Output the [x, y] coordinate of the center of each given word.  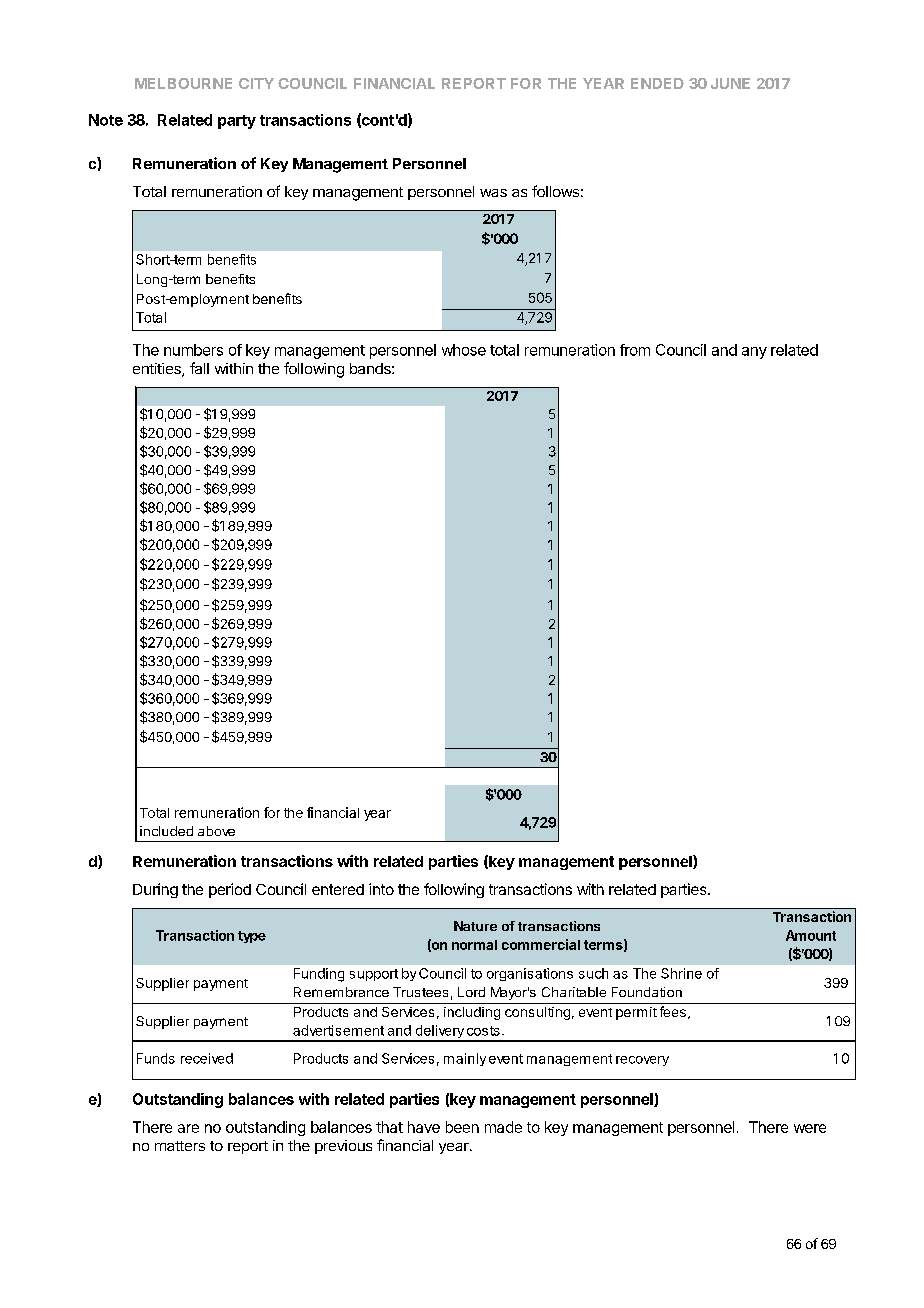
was [493, 193]
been [462, 1127]
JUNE [730, 83]
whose [464, 350]
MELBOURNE [183, 83]
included [166, 831]
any [754, 353]
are [188, 1128]
